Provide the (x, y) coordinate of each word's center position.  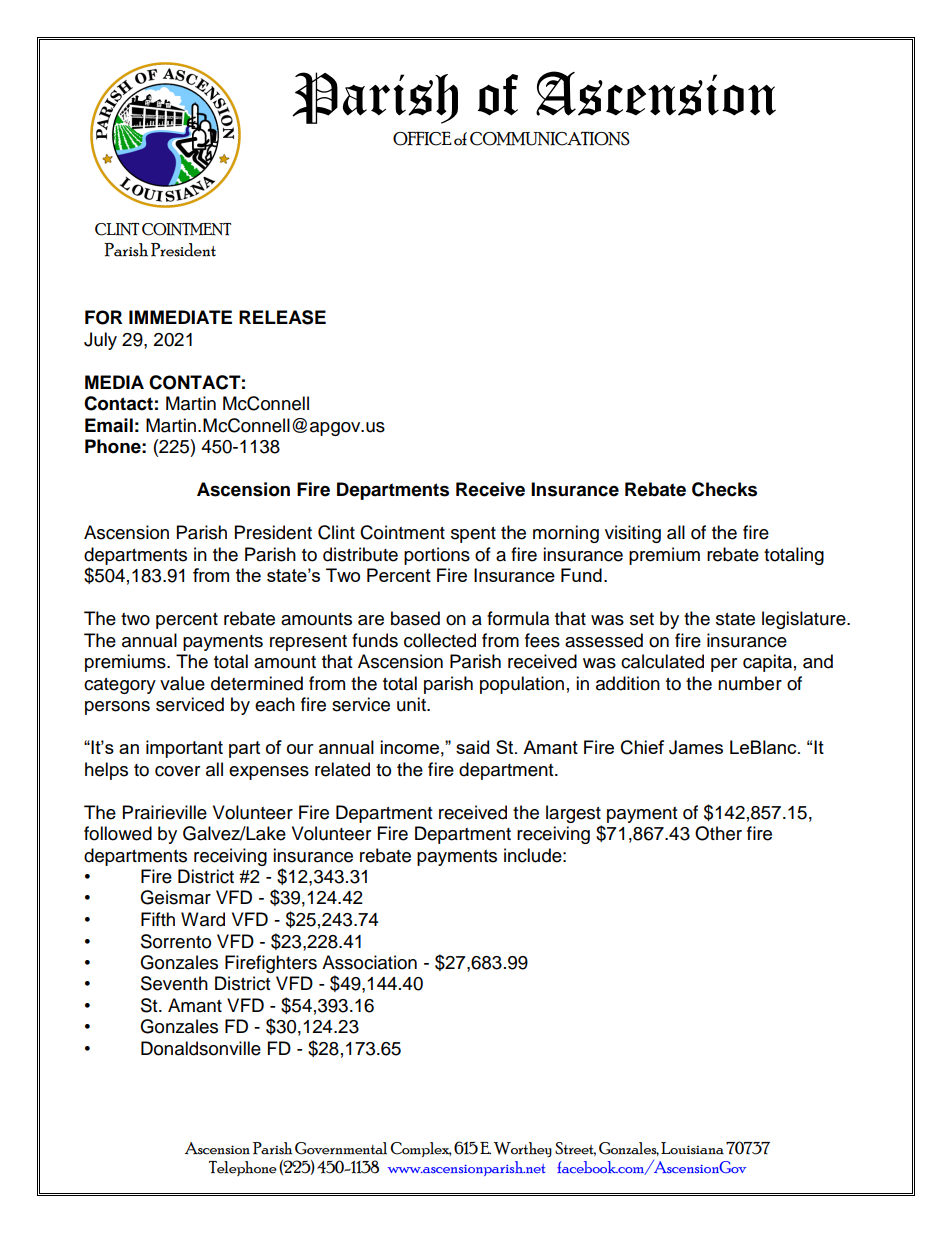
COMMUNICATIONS (550, 139)
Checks (724, 489)
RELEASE (282, 317)
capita (767, 663)
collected (440, 640)
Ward (203, 919)
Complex (421, 1149)
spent (473, 535)
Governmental (341, 1148)
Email (109, 425)
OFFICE (422, 139)
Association (369, 962)
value (182, 683)
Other (718, 833)
